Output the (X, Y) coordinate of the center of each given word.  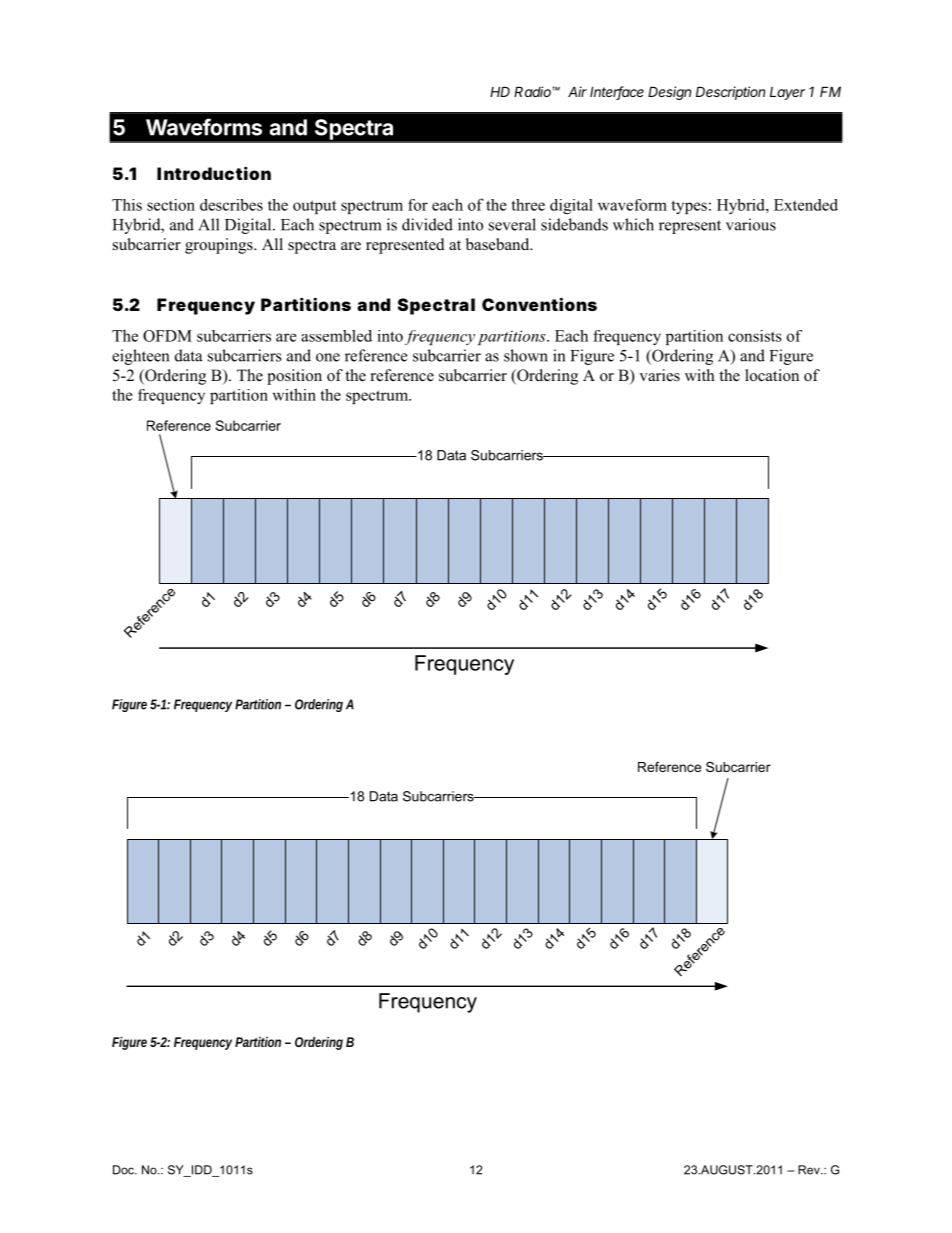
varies (659, 375)
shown (526, 355)
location (772, 375)
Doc (124, 1170)
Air (577, 91)
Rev (810, 1170)
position (294, 377)
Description (730, 93)
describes (231, 205)
